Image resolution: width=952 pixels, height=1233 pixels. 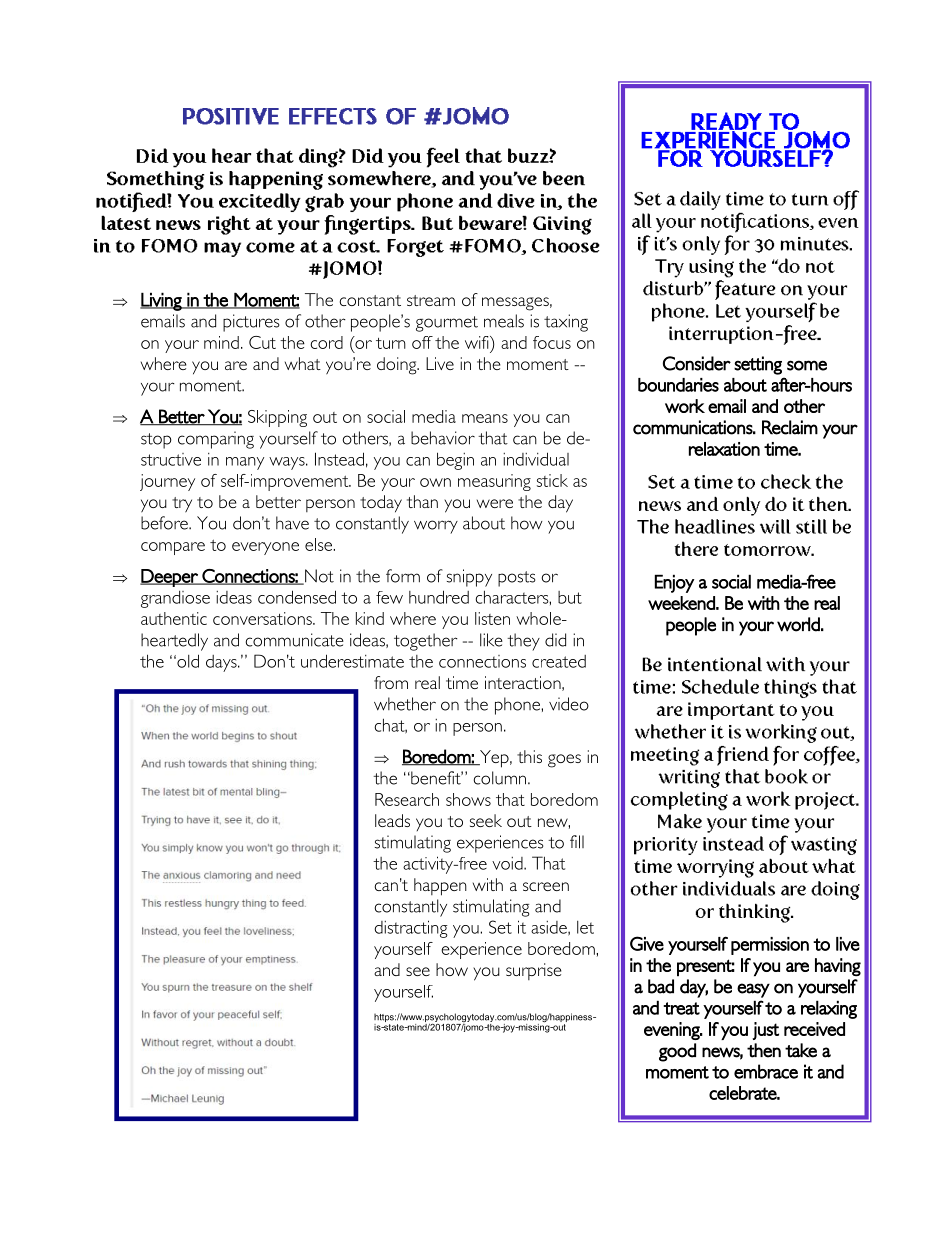 What do you see at coordinates (251, 323) in the screenshot?
I see `pictures` at bounding box center [251, 323].
